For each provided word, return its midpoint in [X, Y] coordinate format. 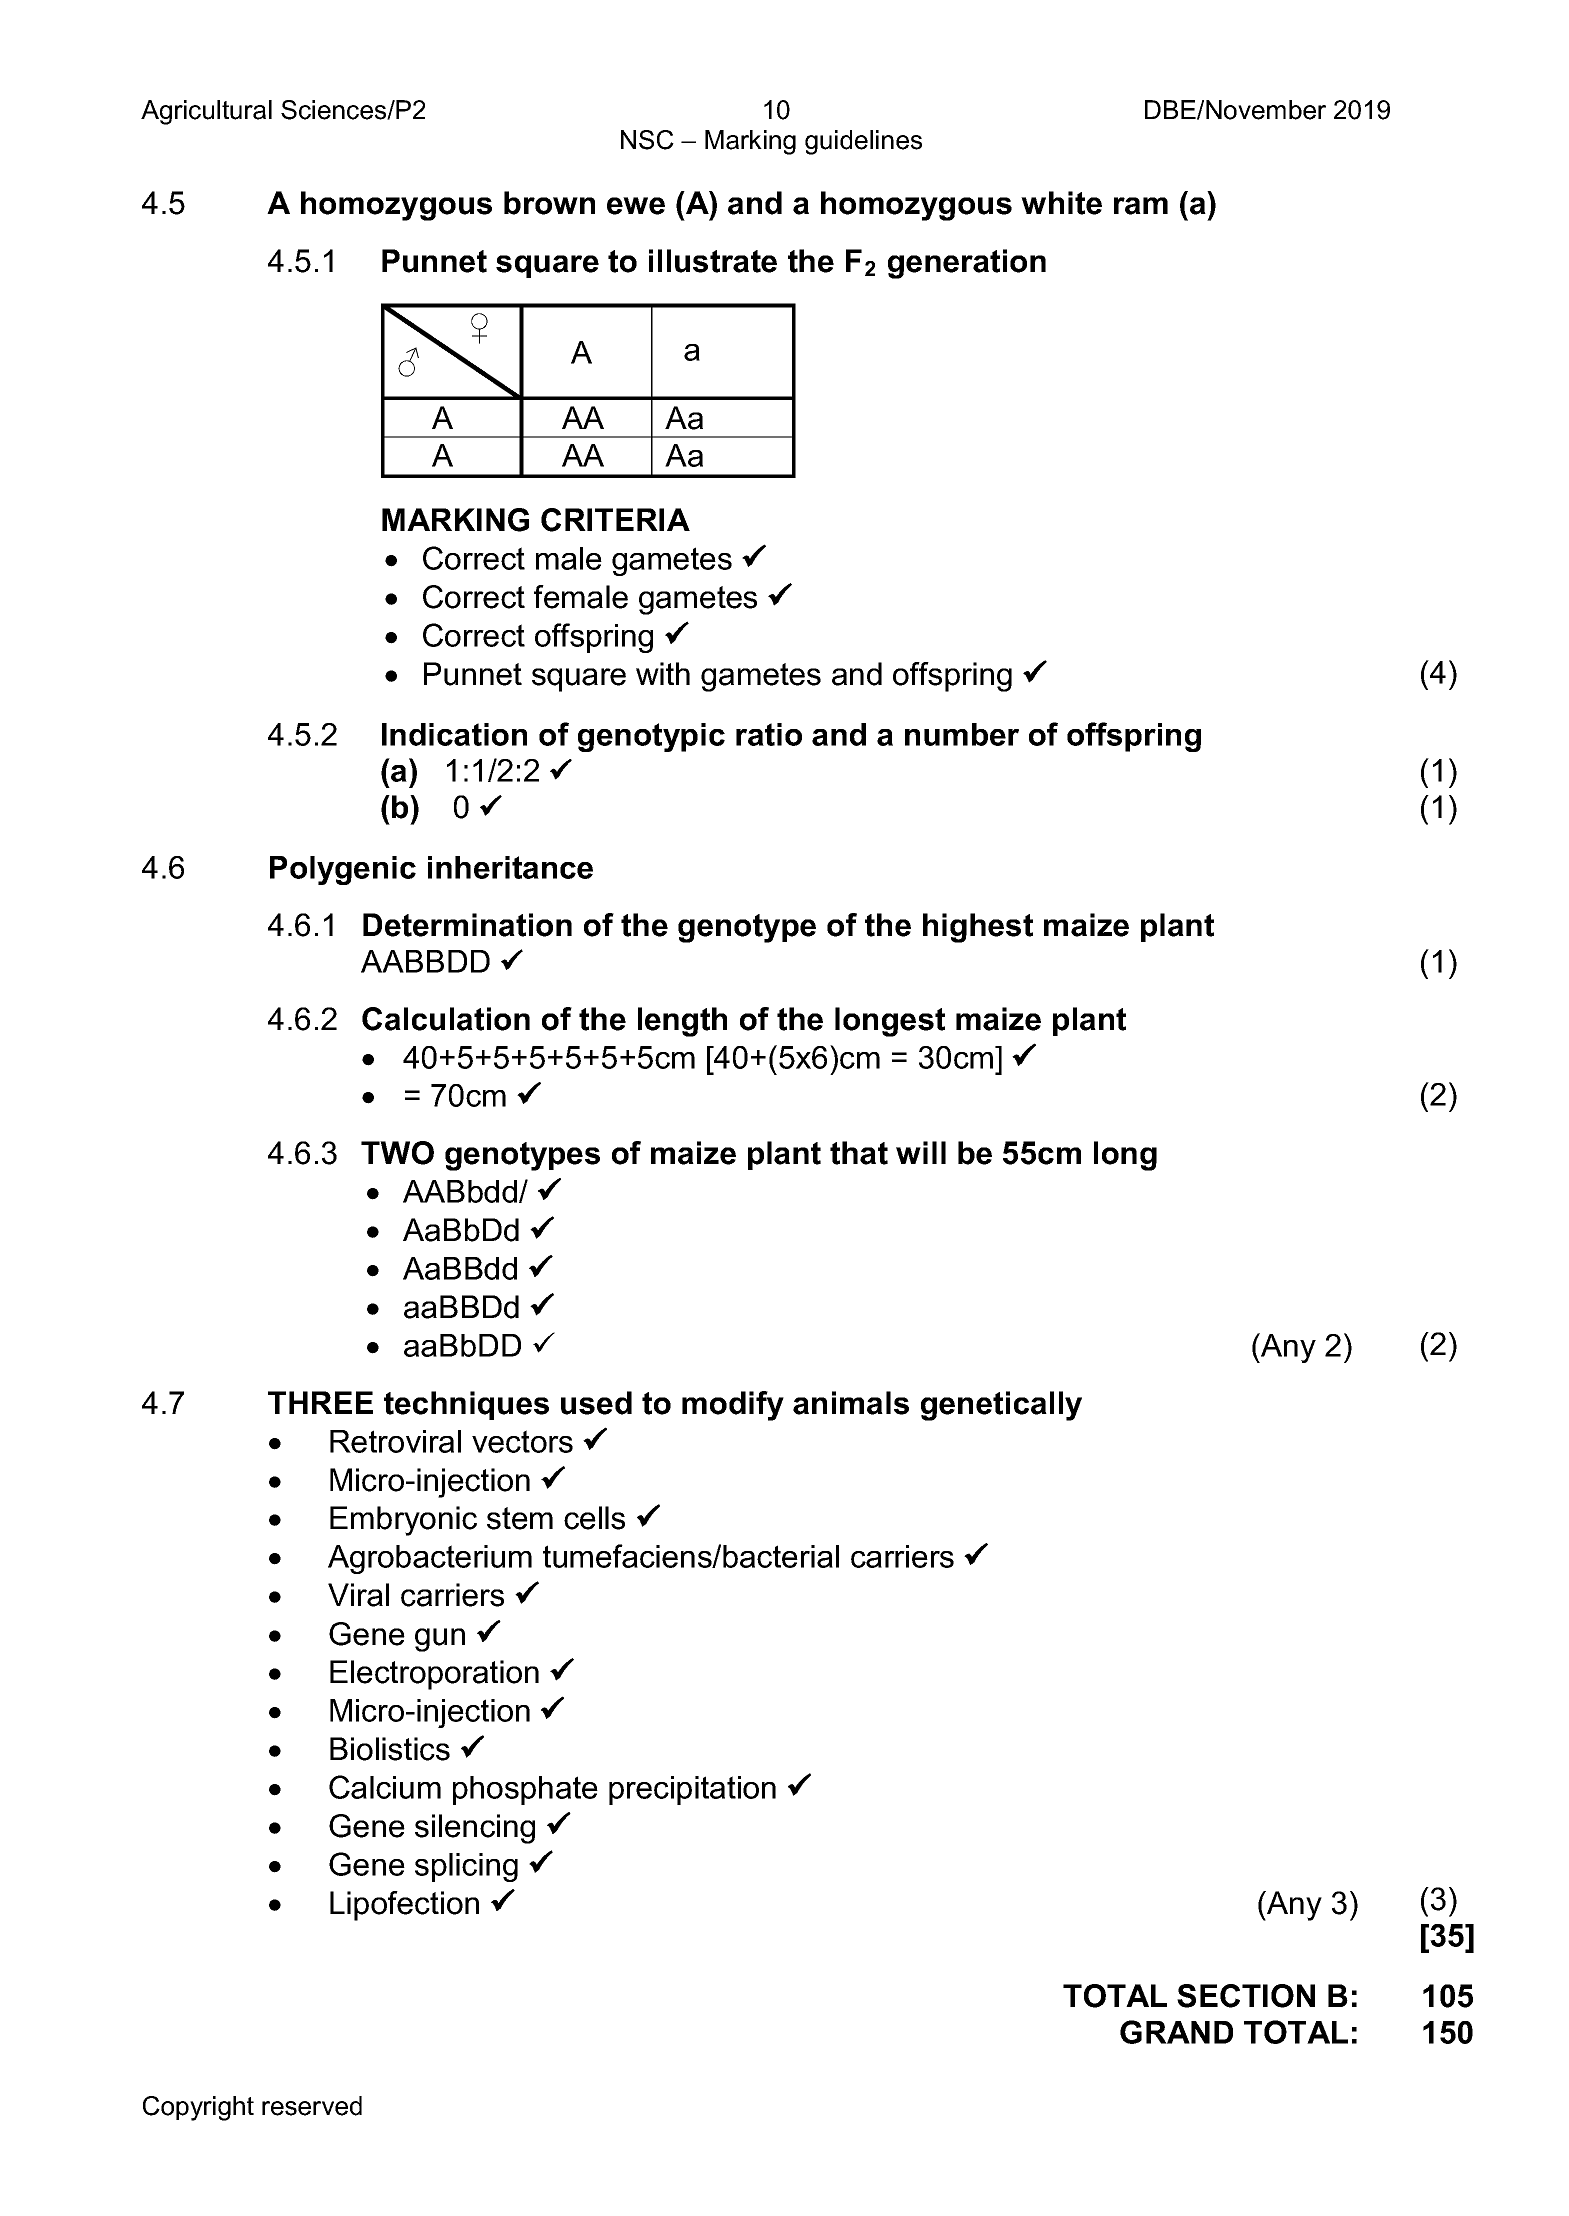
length [682, 1022]
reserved [312, 2106]
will [921, 1152]
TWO [397, 1153]
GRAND [1176, 2032]
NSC [647, 140]
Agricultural [206, 112]
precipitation [692, 1790]
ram [1141, 206]
